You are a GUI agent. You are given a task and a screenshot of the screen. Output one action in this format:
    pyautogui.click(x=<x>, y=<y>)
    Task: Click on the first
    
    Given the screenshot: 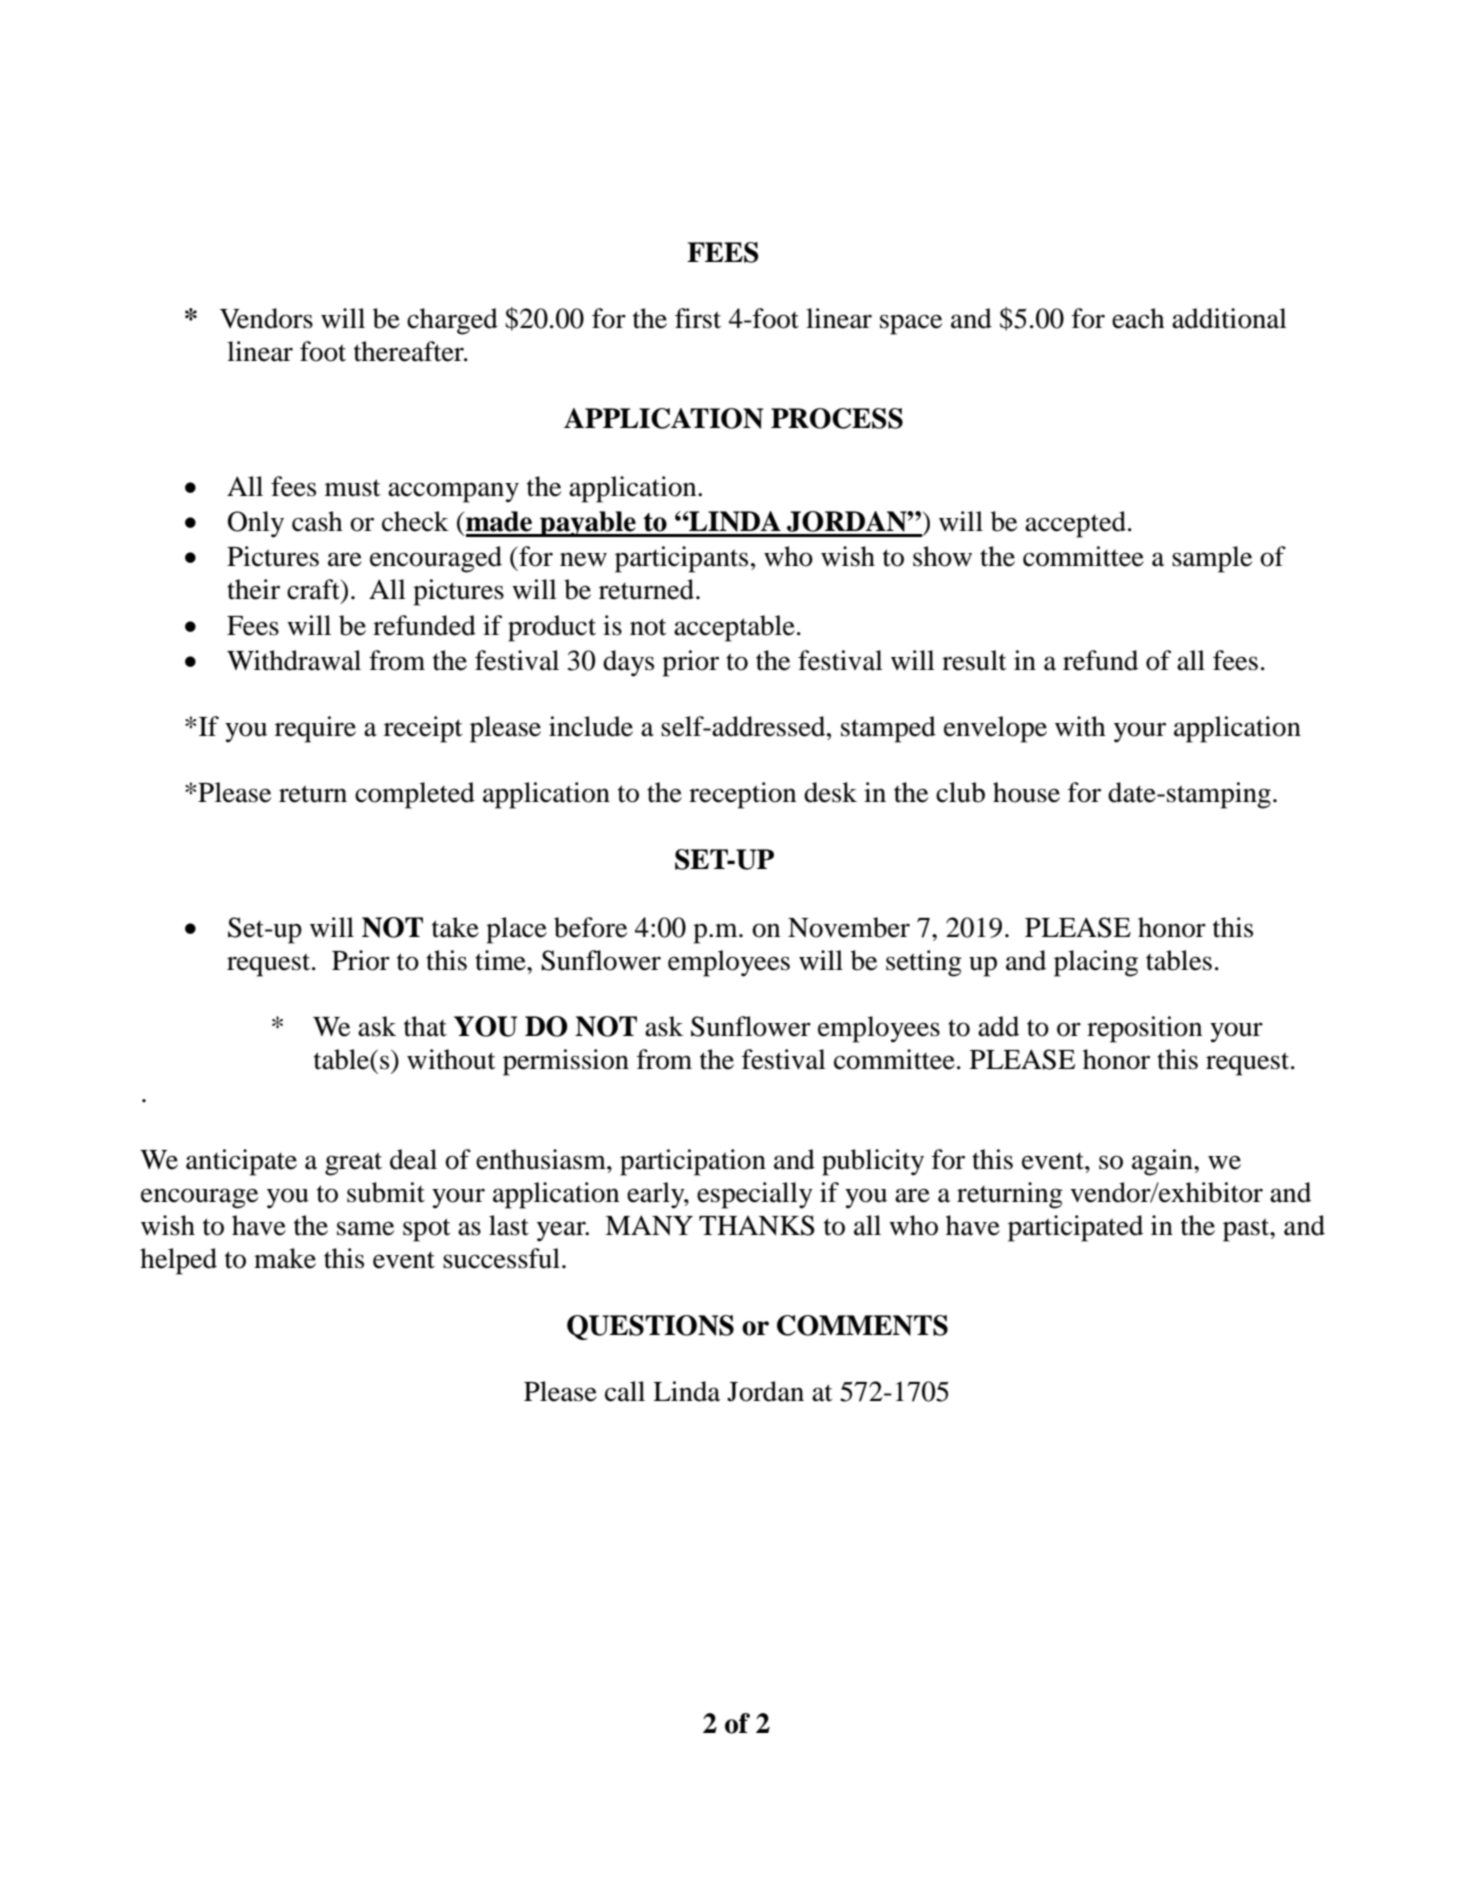 What is the action you would take?
    pyautogui.click(x=698, y=318)
